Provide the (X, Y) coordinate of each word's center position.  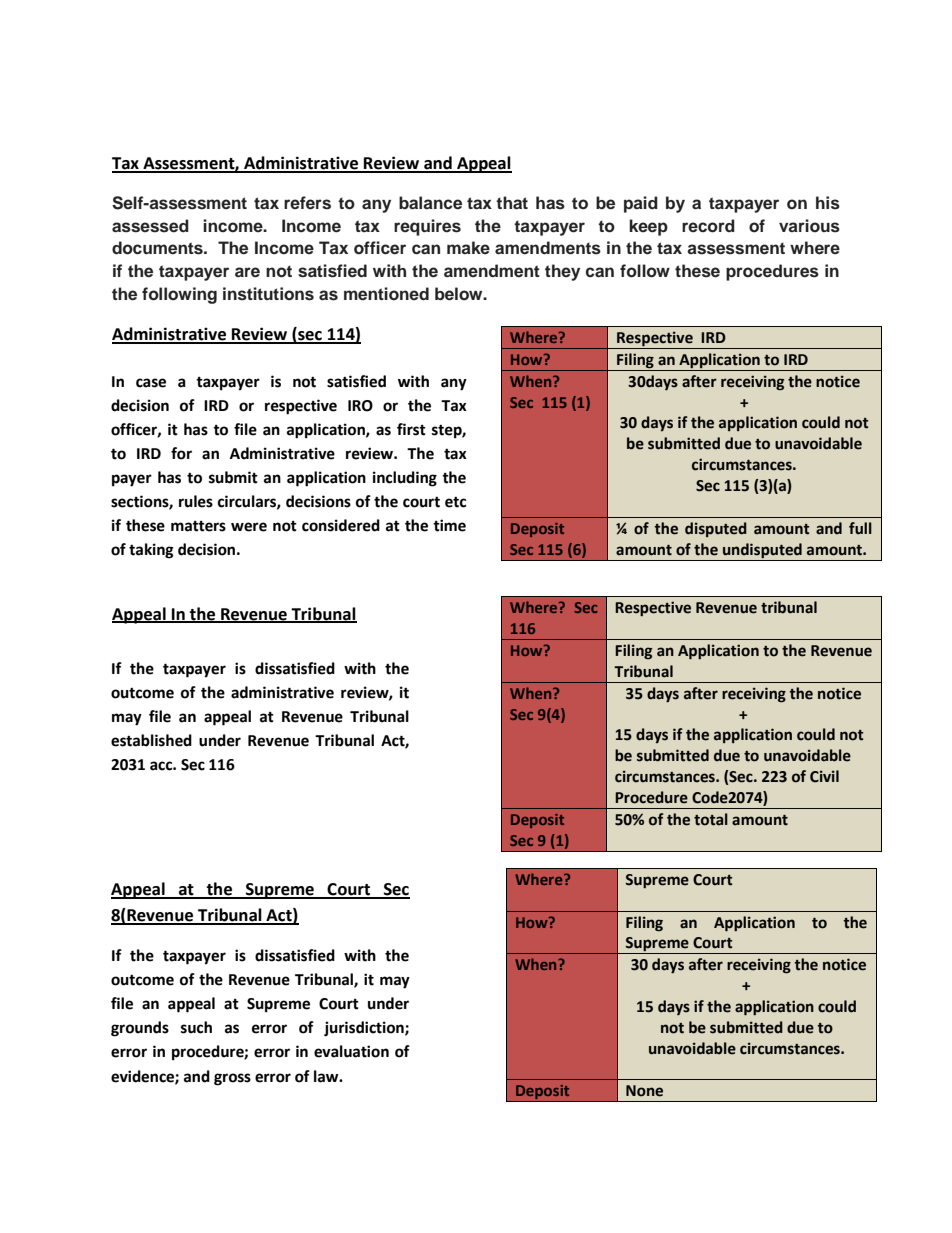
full (860, 528)
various (809, 226)
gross (232, 1079)
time (449, 525)
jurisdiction (365, 1029)
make (468, 247)
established (151, 740)
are (247, 272)
